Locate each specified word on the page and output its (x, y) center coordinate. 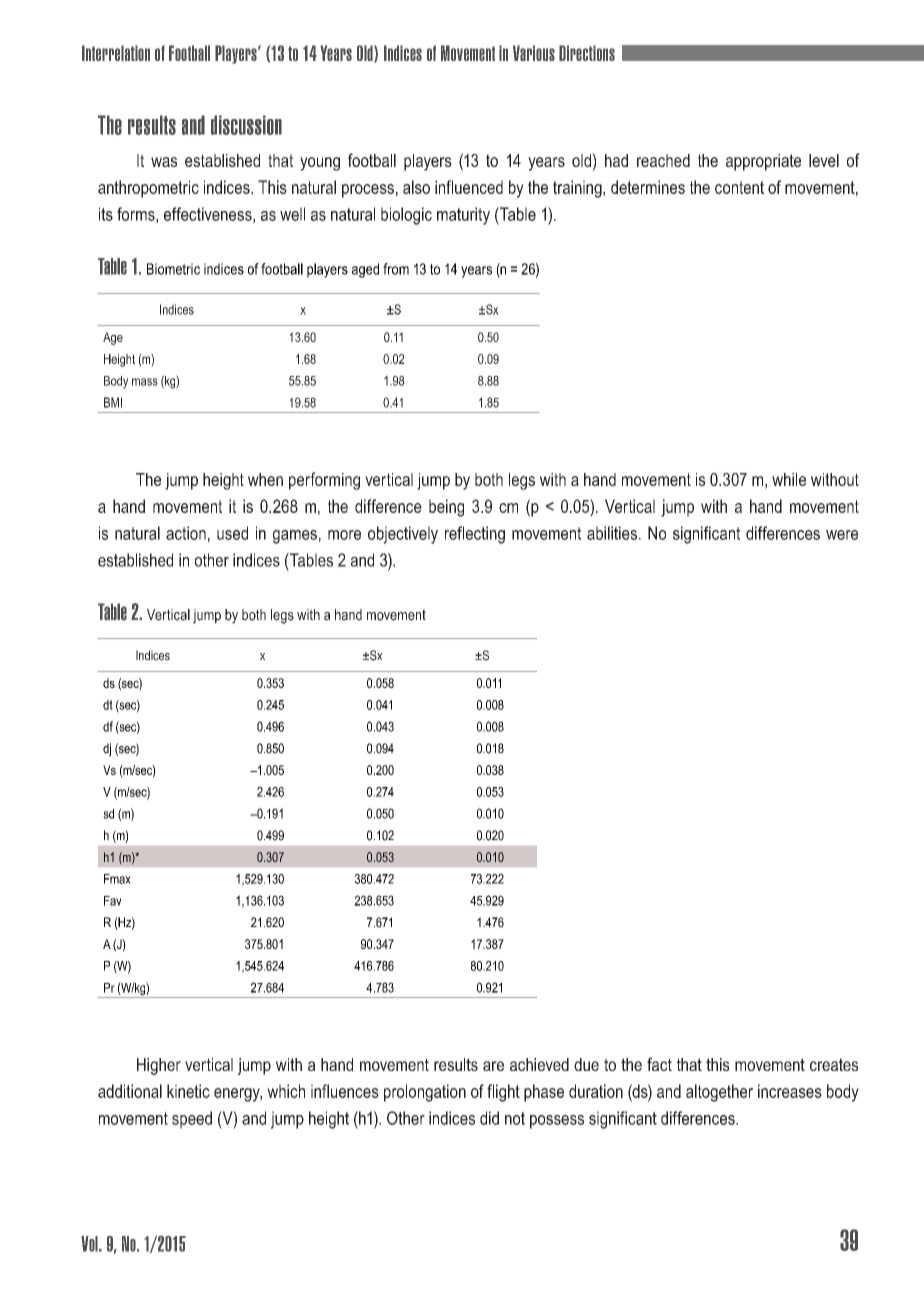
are (493, 1066)
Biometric (173, 269)
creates (834, 1064)
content (739, 187)
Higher (159, 1066)
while (789, 479)
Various (534, 53)
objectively (403, 535)
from (396, 269)
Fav (113, 901)
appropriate (763, 162)
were (842, 535)
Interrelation (116, 53)
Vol (90, 1244)
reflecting (475, 535)
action (186, 533)
